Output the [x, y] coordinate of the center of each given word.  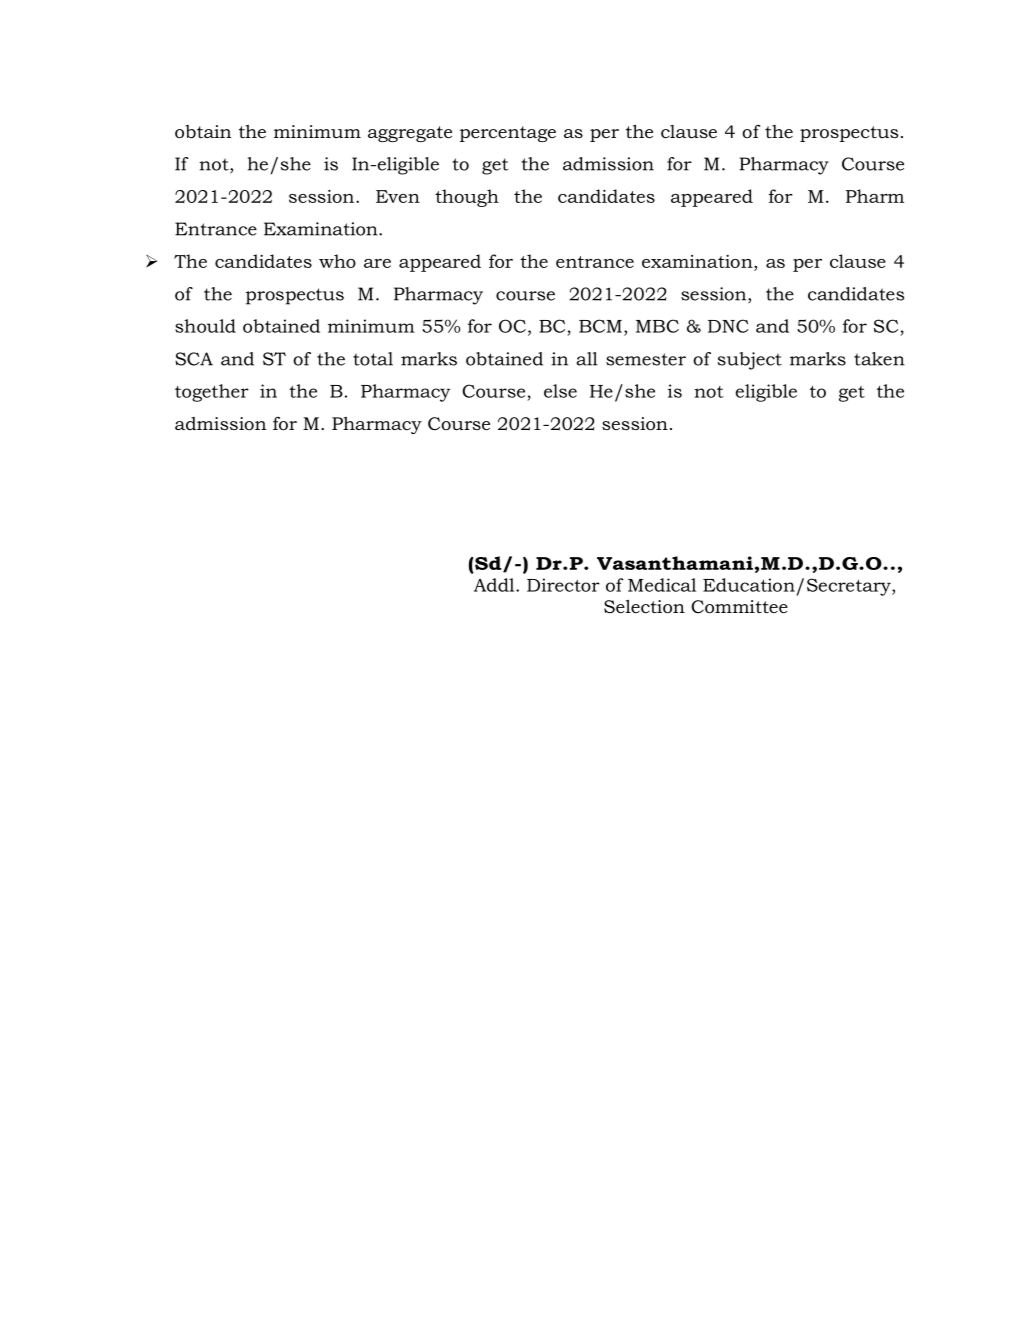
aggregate [410, 134]
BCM [600, 326]
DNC [728, 326]
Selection [644, 606]
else [560, 391]
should [205, 326]
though [467, 198]
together [212, 393]
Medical [662, 585]
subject [750, 361]
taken [879, 359]
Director [563, 585]
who [337, 261]
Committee [739, 607]
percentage [508, 134]
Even [398, 196]
